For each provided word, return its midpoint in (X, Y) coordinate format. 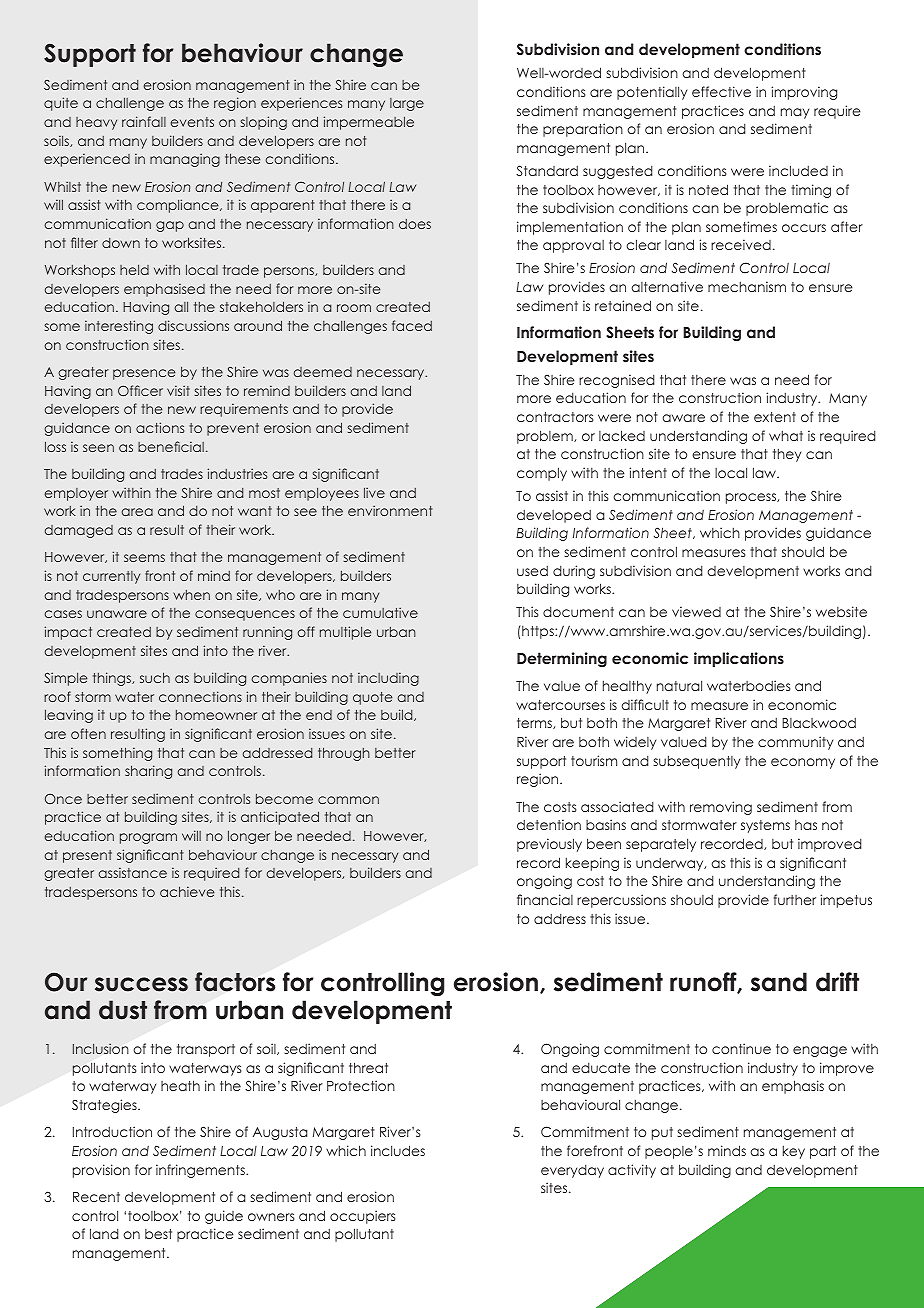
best (158, 1234)
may (795, 113)
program (148, 838)
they (787, 455)
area (137, 512)
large (407, 104)
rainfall (144, 121)
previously (549, 845)
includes (398, 1150)
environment (390, 510)
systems (765, 826)
